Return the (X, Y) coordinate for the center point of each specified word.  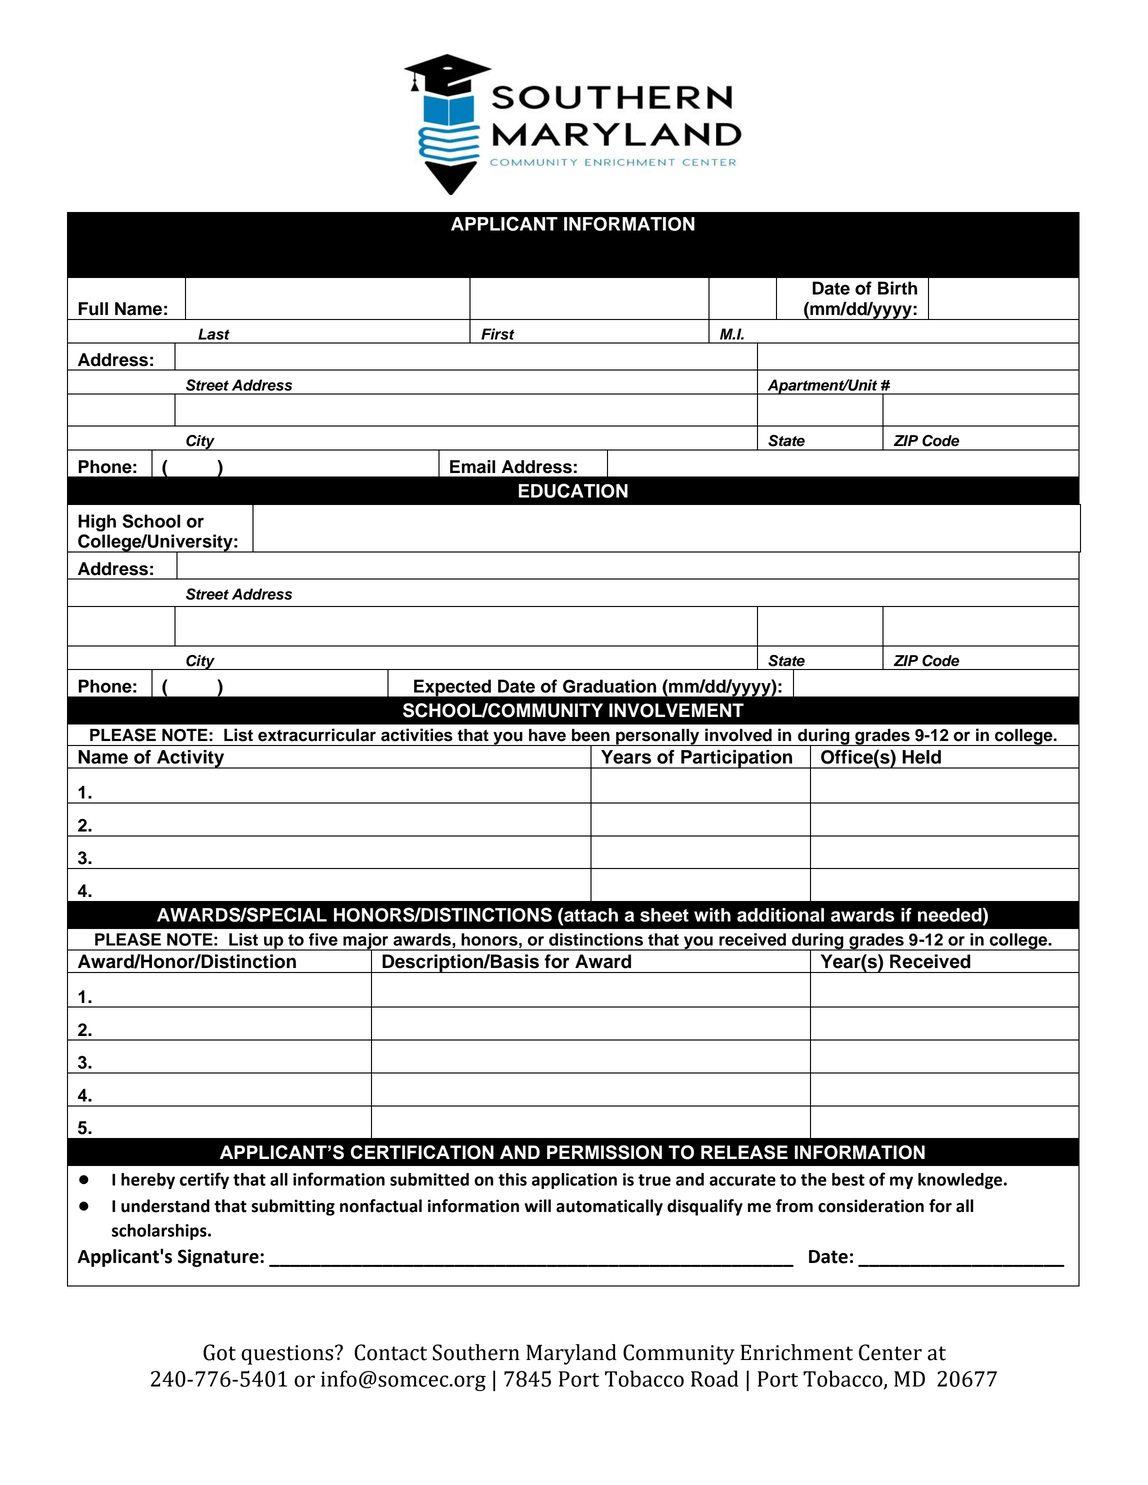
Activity (191, 759)
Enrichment (796, 1352)
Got (219, 1352)
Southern (476, 1352)
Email (472, 467)
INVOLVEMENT (676, 710)
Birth (897, 288)
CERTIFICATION (422, 1152)
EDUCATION (573, 490)
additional (780, 915)
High (97, 523)
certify (204, 1180)
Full (93, 309)
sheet (664, 915)
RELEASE (744, 1152)
